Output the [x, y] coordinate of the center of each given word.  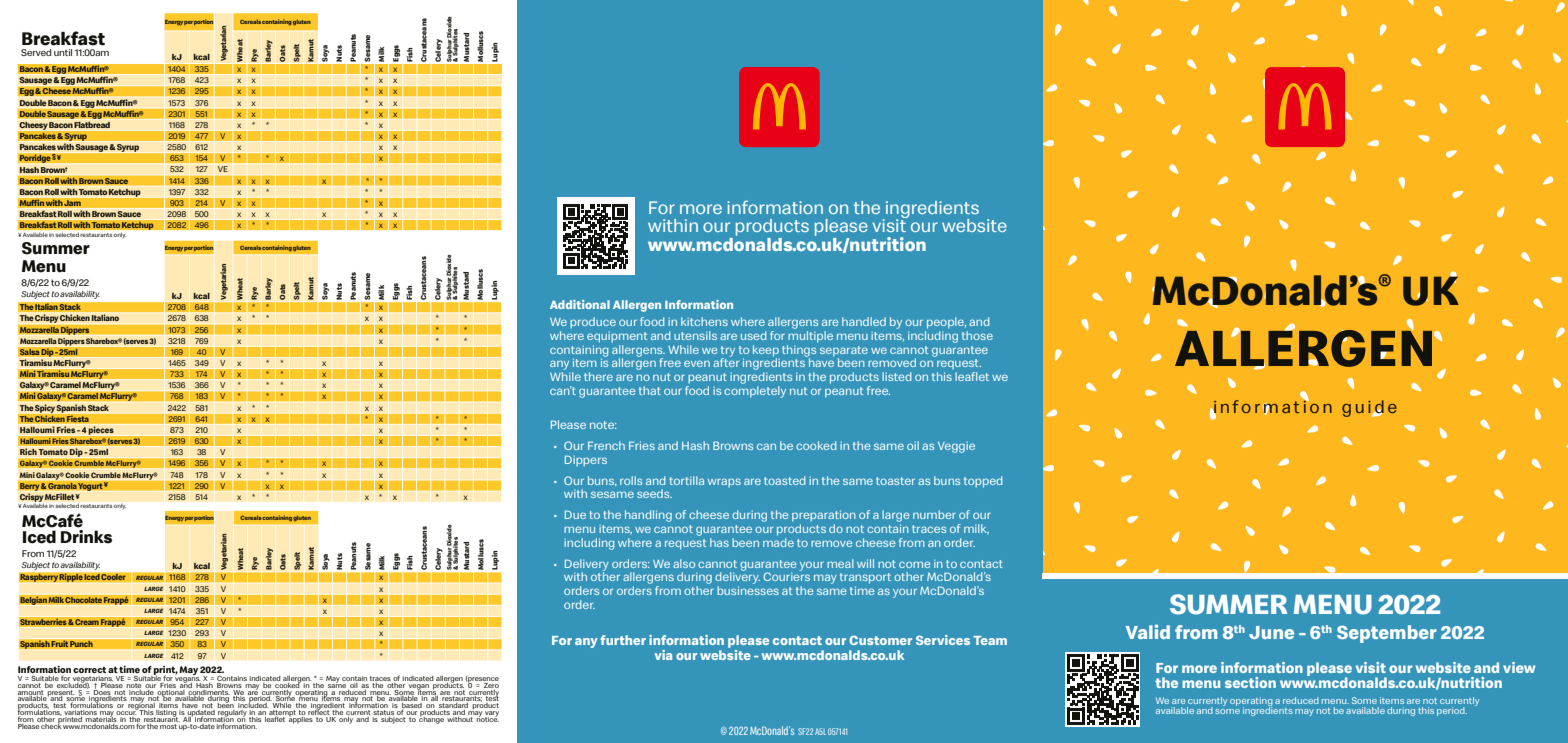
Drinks [86, 537]
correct [89, 670]
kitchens [704, 321]
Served [36, 52]
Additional [580, 304]
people [946, 323]
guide [1369, 408]
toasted [784, 480]
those [977, 335]
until [63, 52]
